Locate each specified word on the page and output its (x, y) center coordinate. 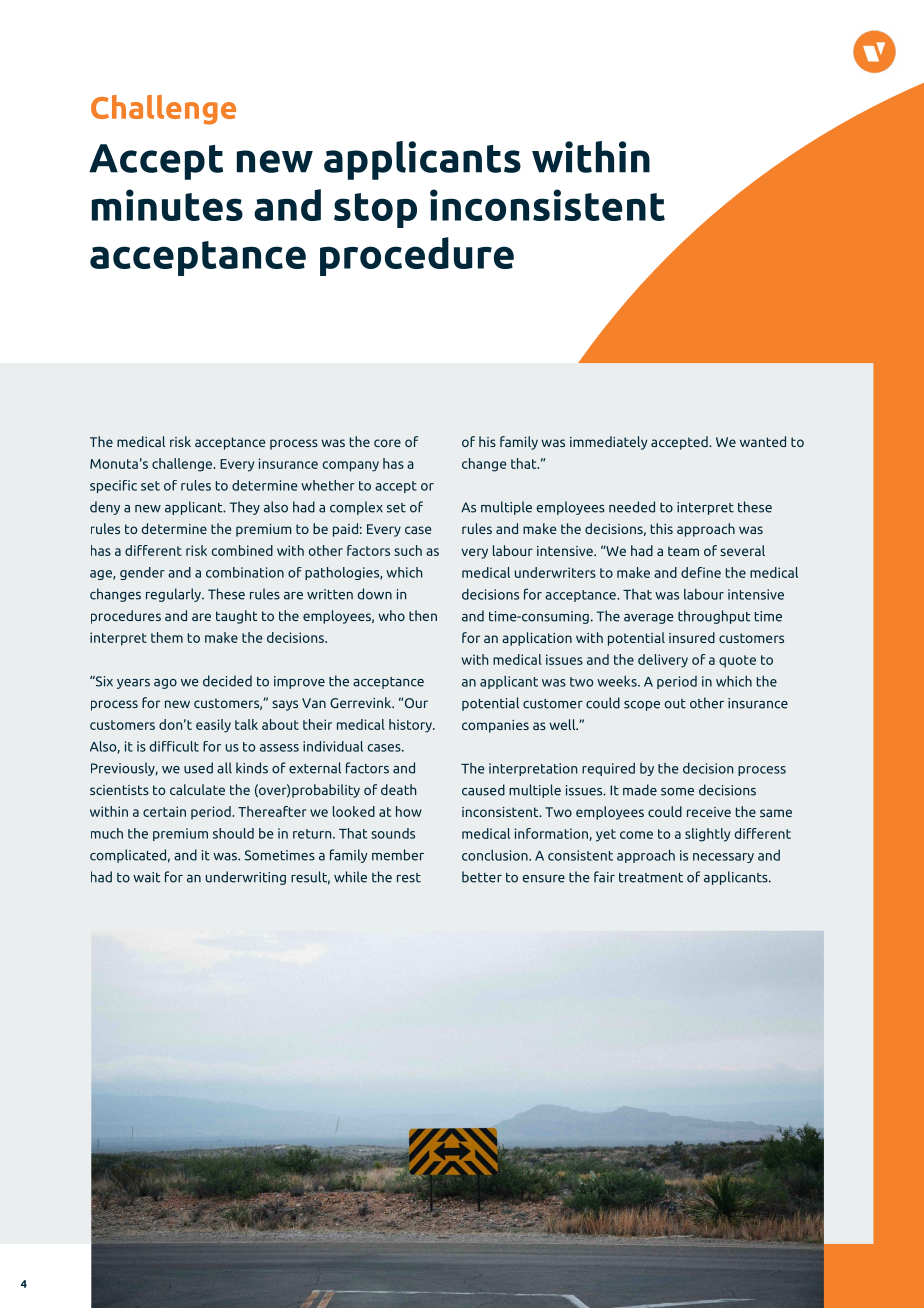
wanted (763, 441)
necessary (723, 858)
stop (375, 210)
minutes (167, 205)
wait (147, 877)
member (398, 855)
